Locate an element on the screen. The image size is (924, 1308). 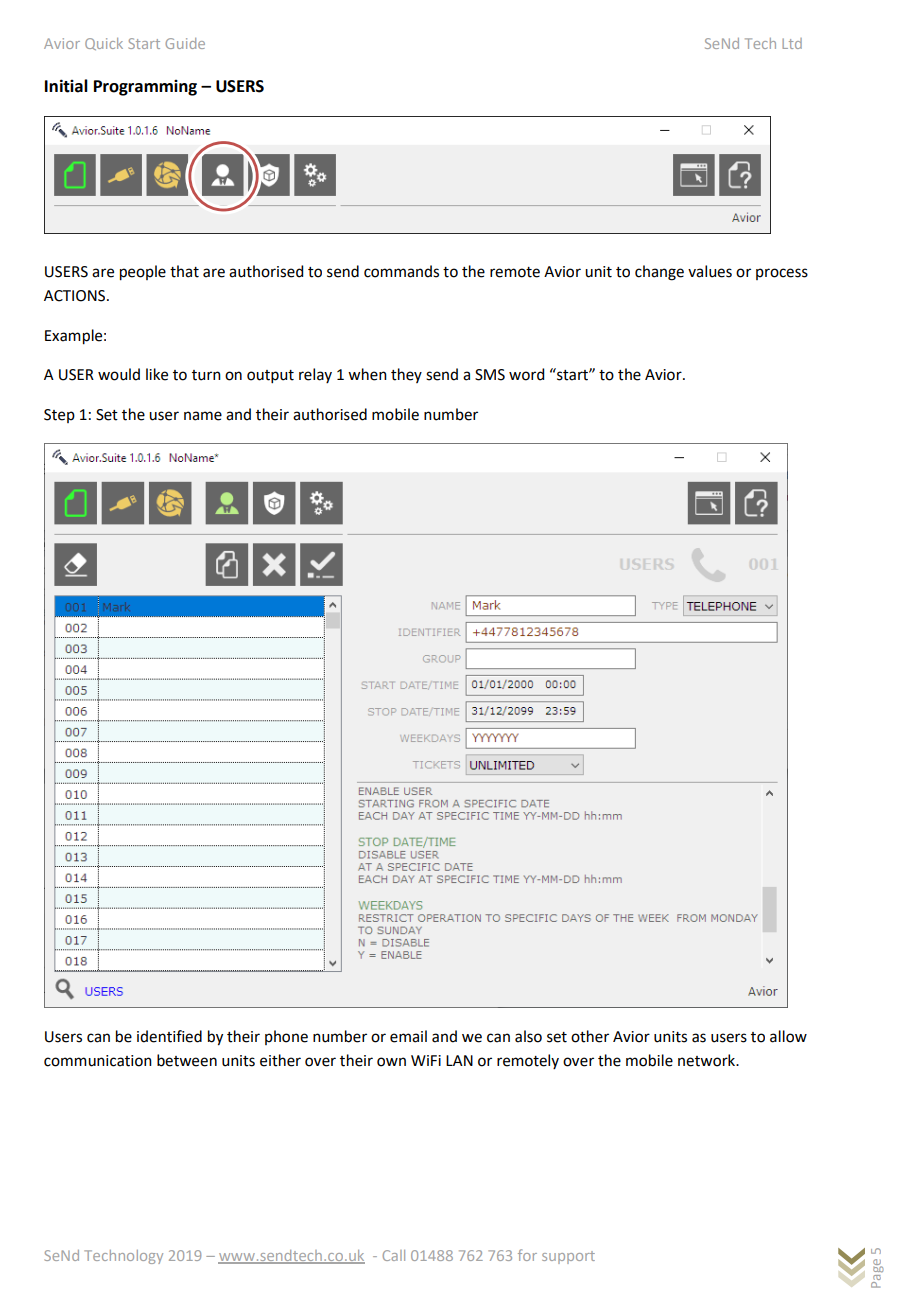
when is located at coordinates (367, 374).
